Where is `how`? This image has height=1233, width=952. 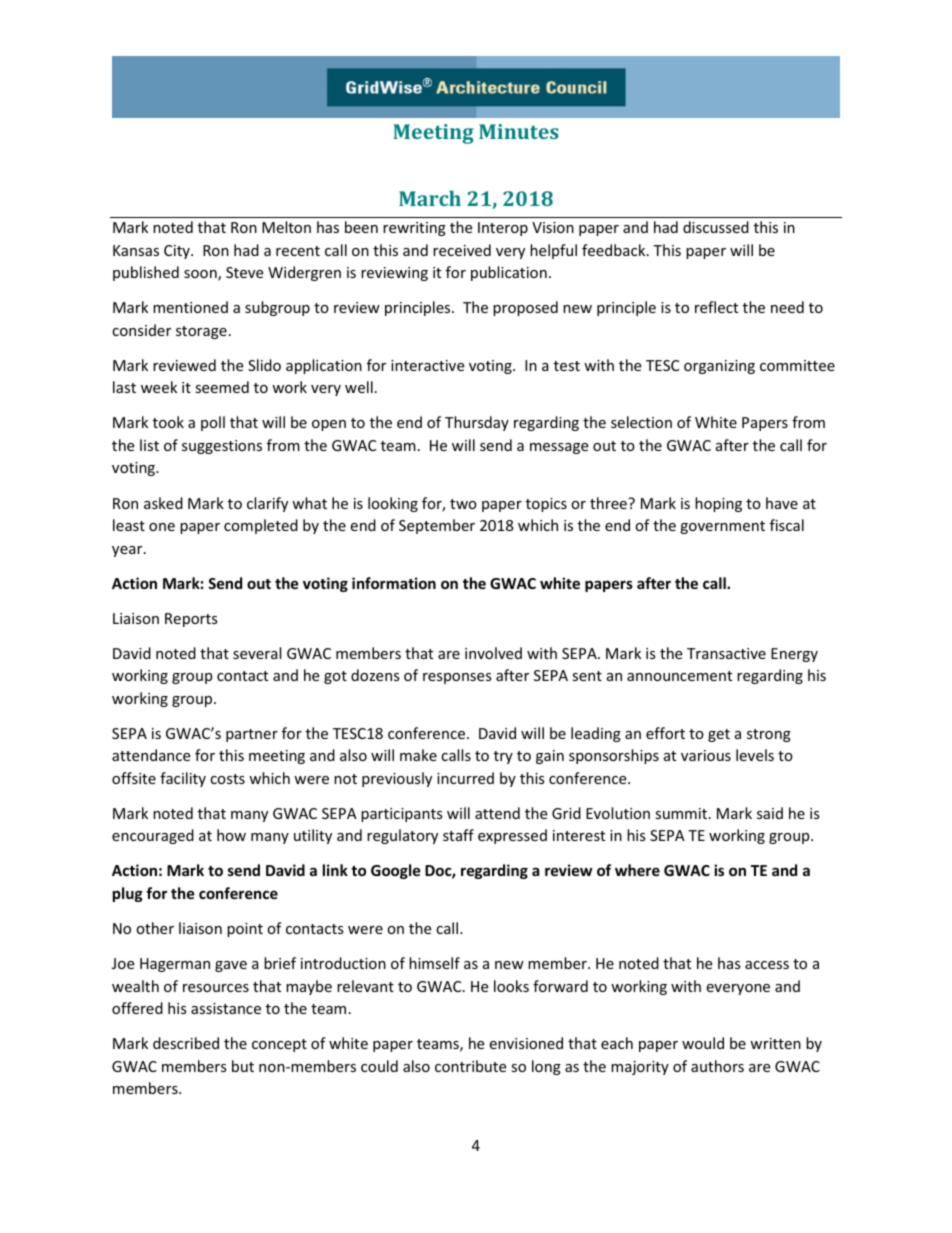 how is located at coordinates (231, 835).
